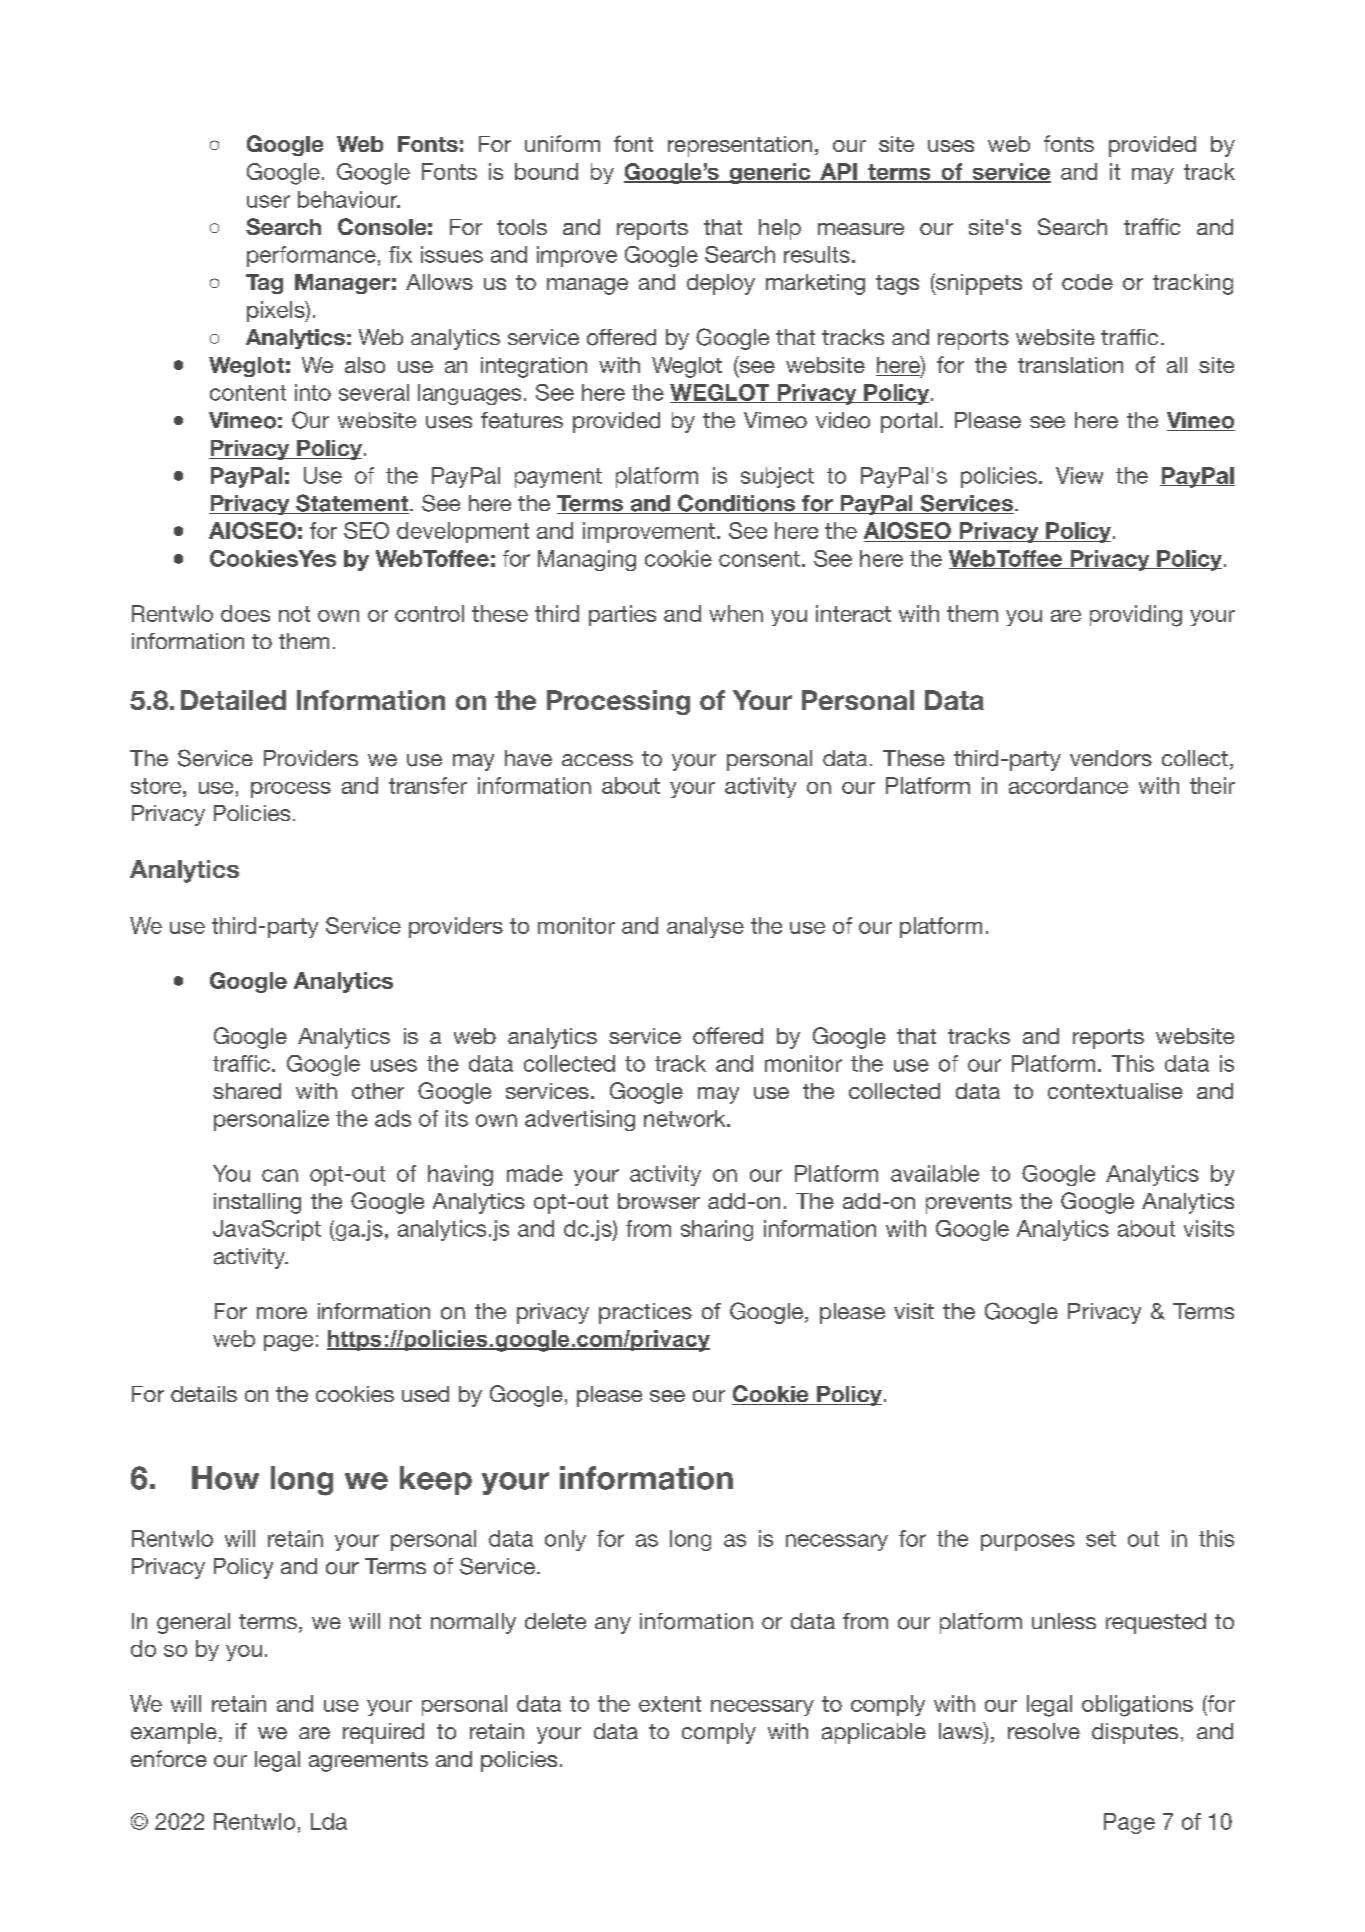 The image size is (1365, 1932). Describe the element at coordinates (1087, 282) in the screenshot. I see `code` at that location.
